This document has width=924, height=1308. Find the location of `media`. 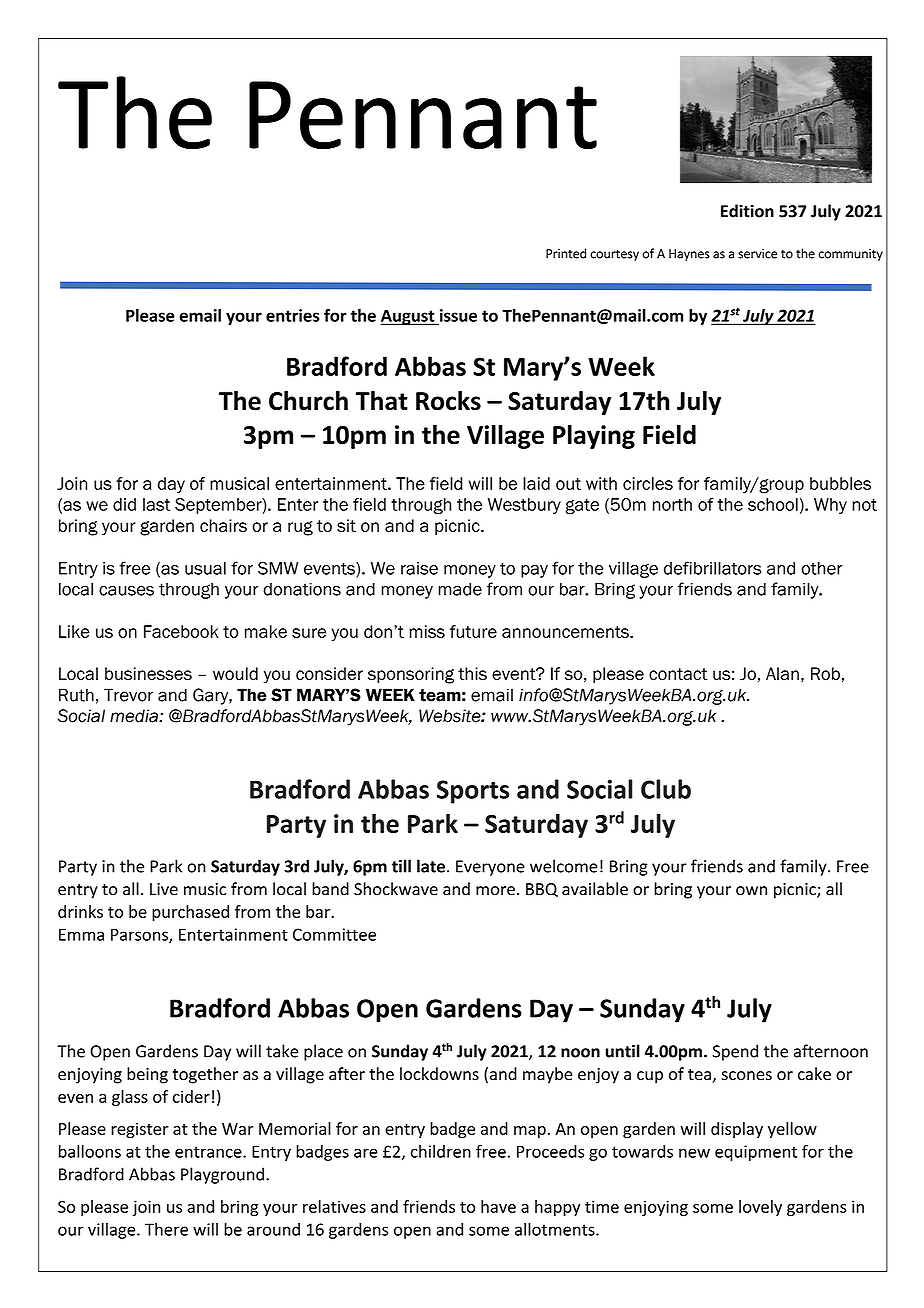

media is located at coordinates (135, 716).
